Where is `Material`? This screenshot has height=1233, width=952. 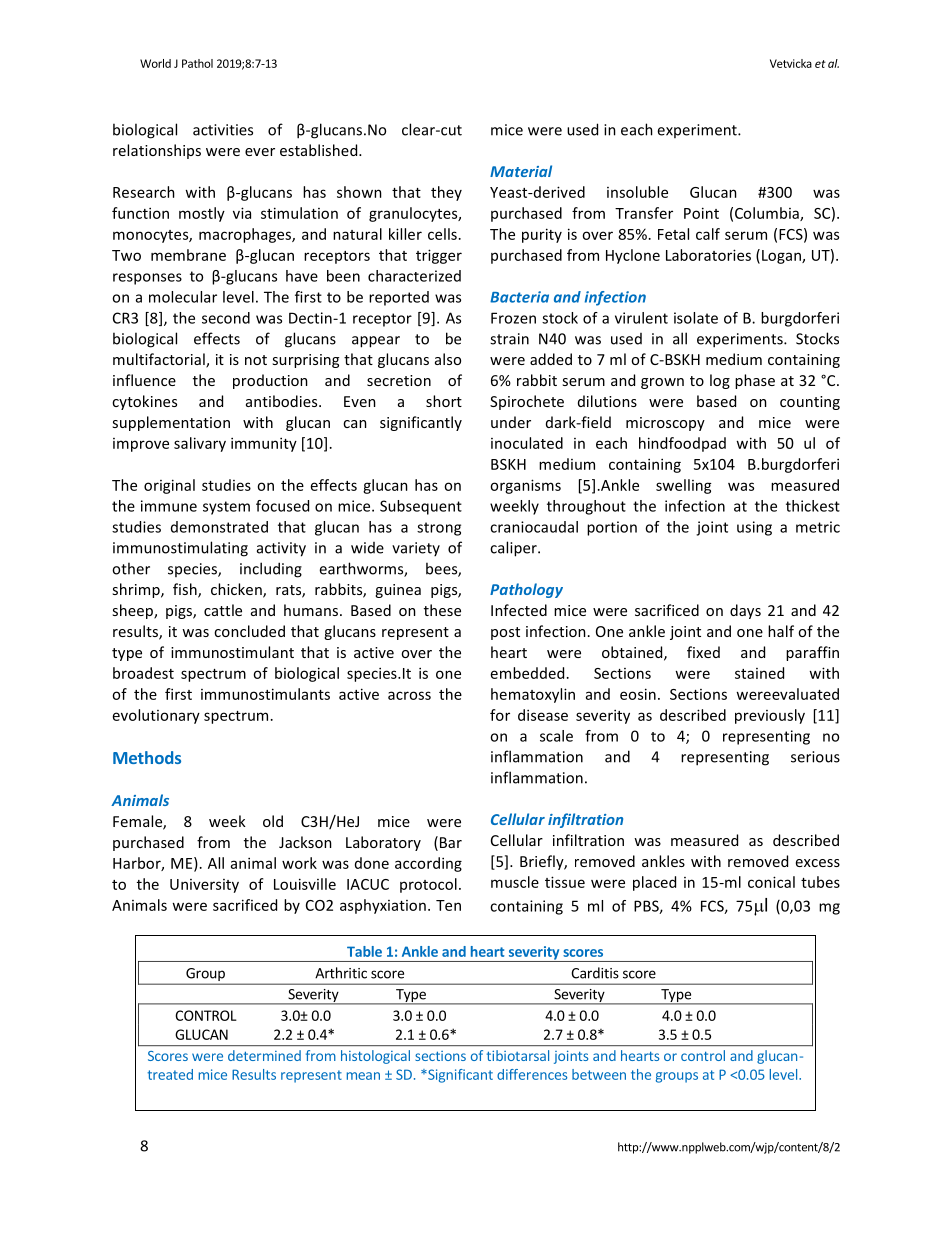
Material is located at coordinates (521, 171).
